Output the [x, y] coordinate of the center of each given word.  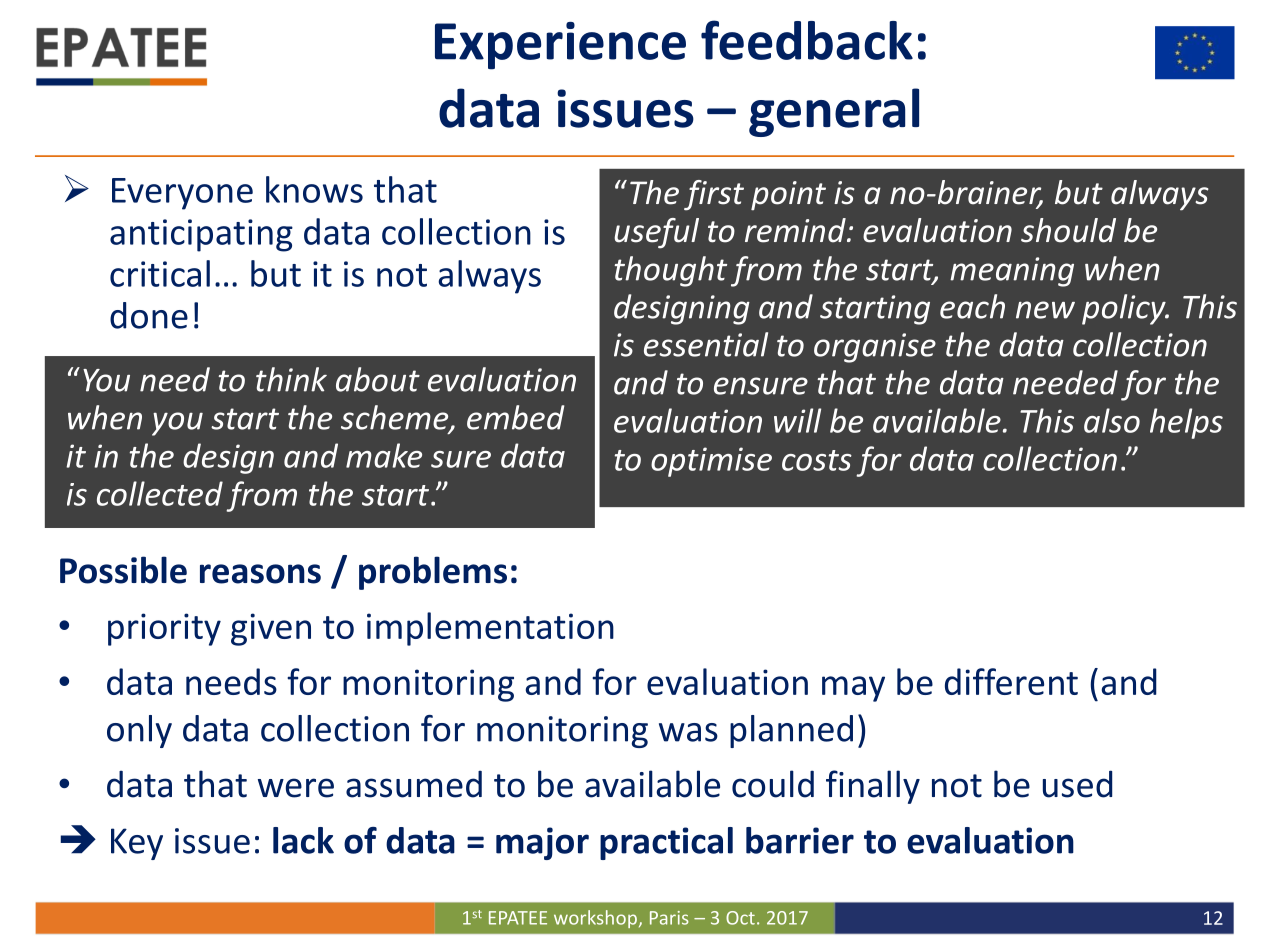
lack [303, 840]
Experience [560, 46]
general [834, 112]
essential [706, 344]
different [1011, 681]
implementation [490, 629]
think [291, 379]
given [271, 629]
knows [314, 189]
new [1045, 310]
